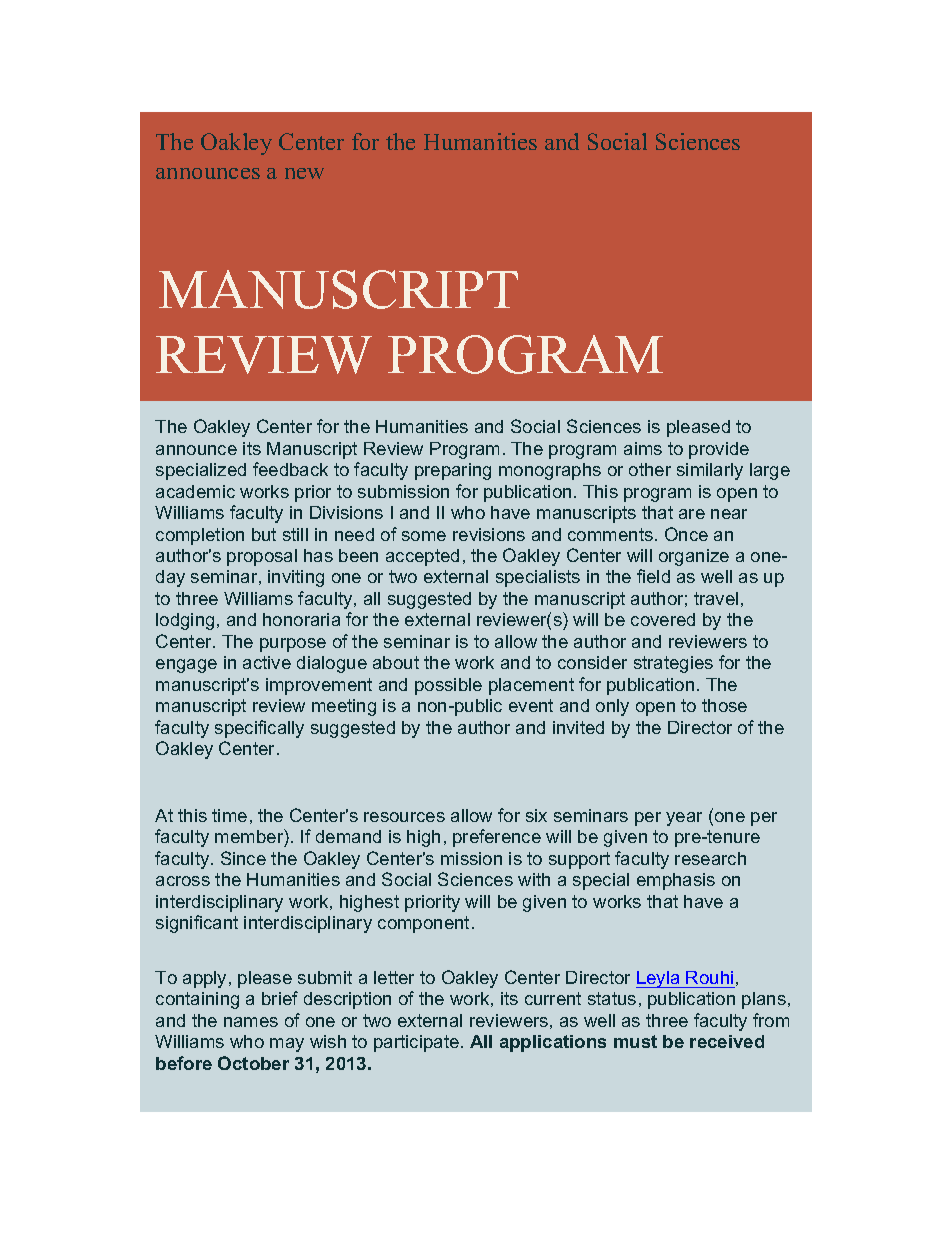 The height and width of the screenshot is (1233, 952). Describe the element at coordinates (448, 686) in the screenshot. I see `possible` at that location.
